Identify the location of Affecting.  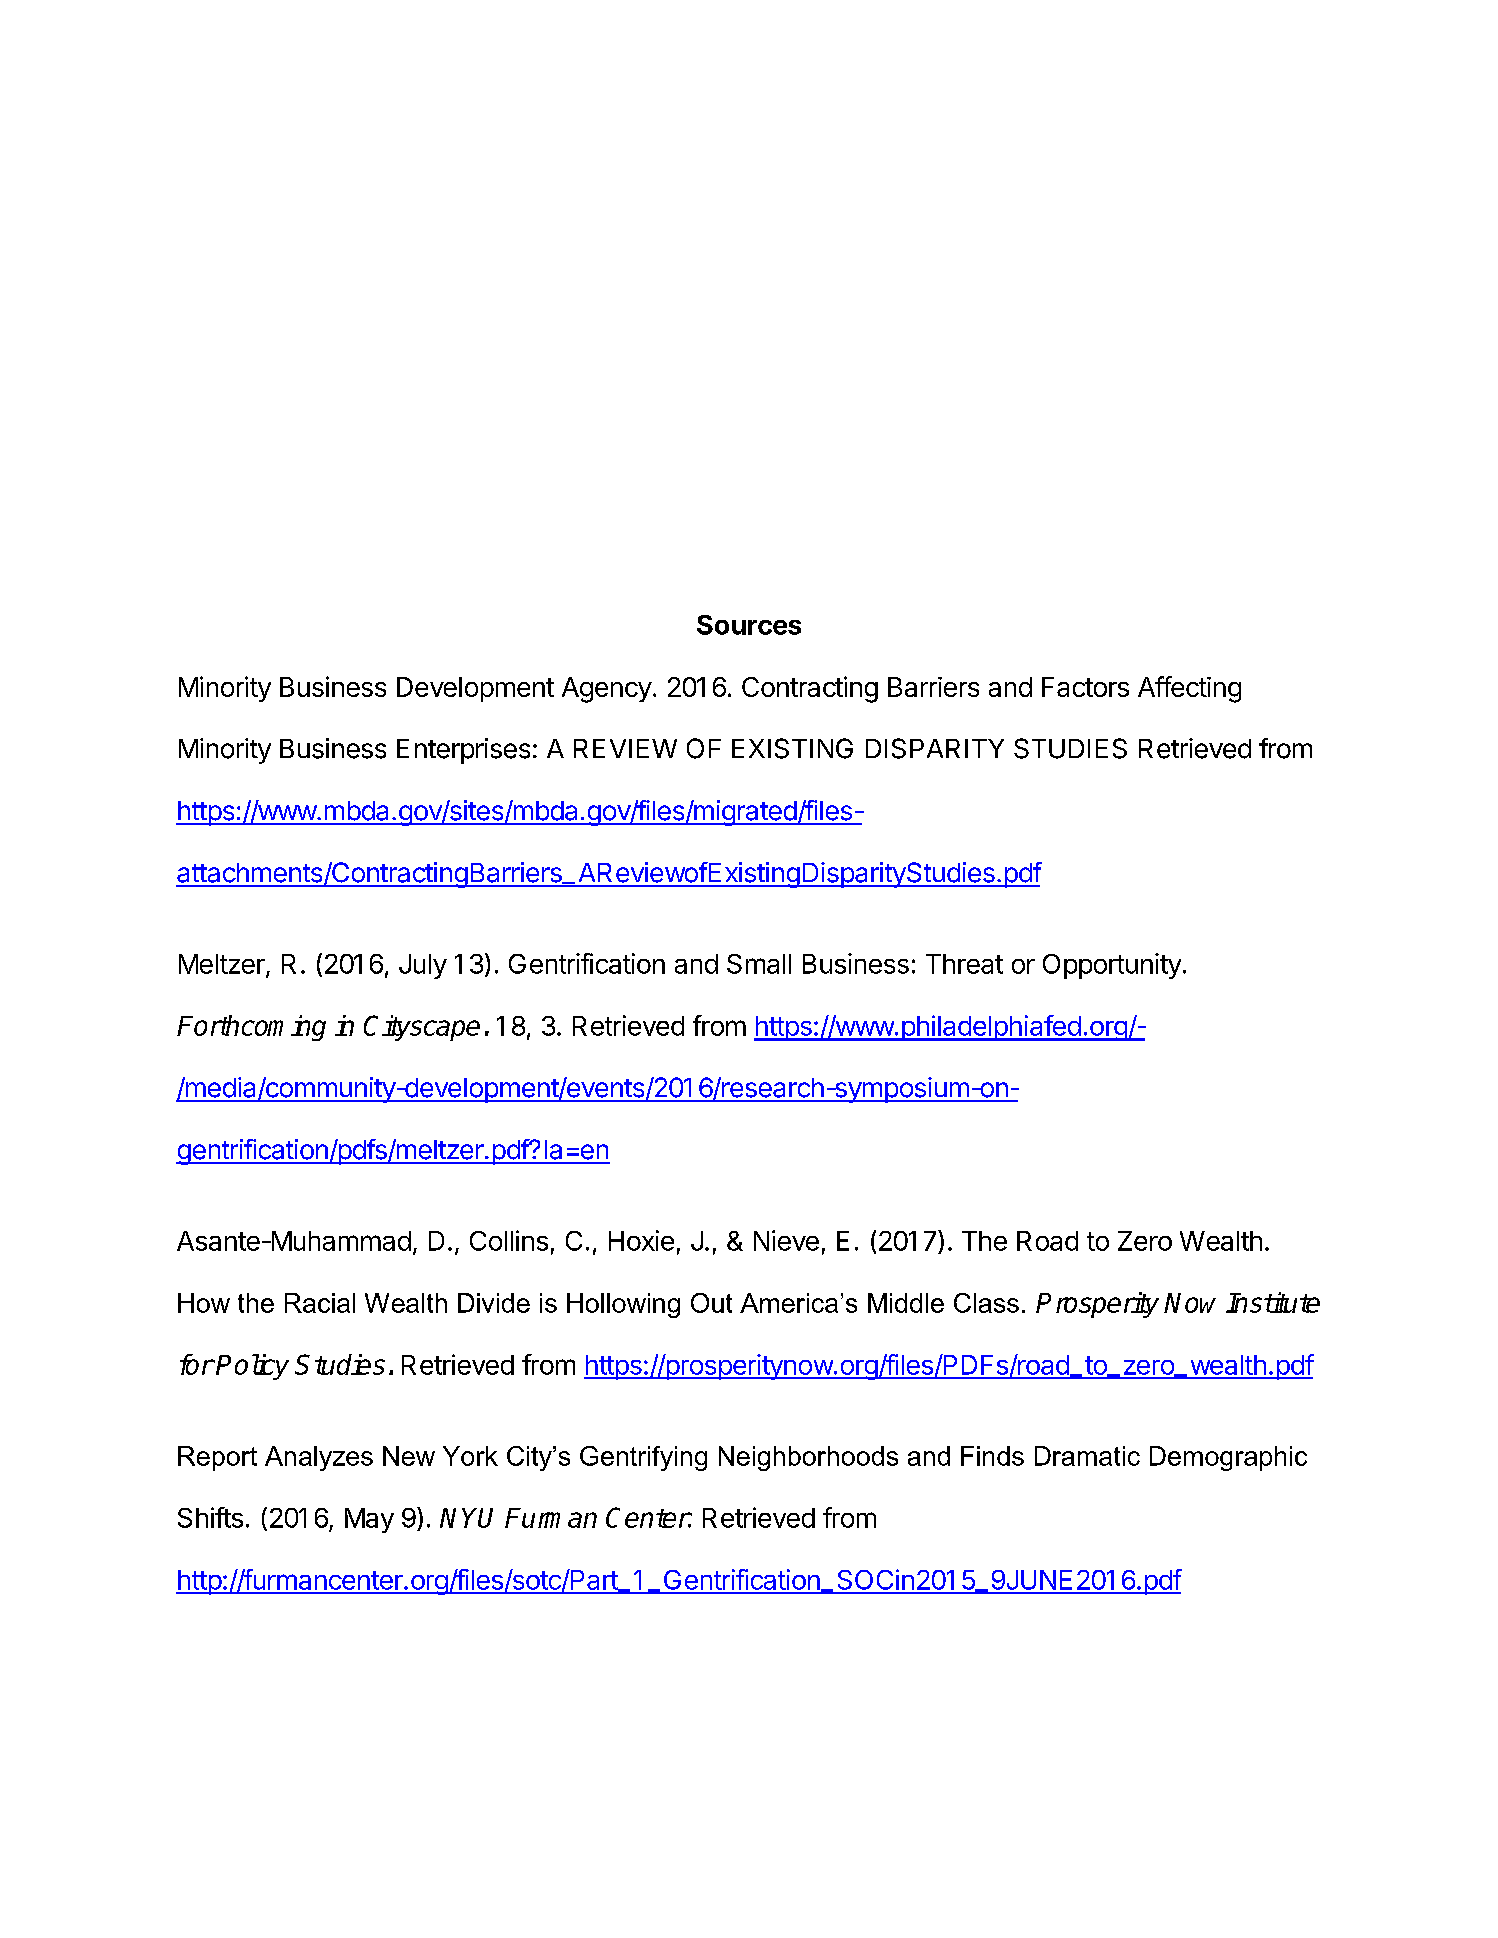
(1189, 689).
